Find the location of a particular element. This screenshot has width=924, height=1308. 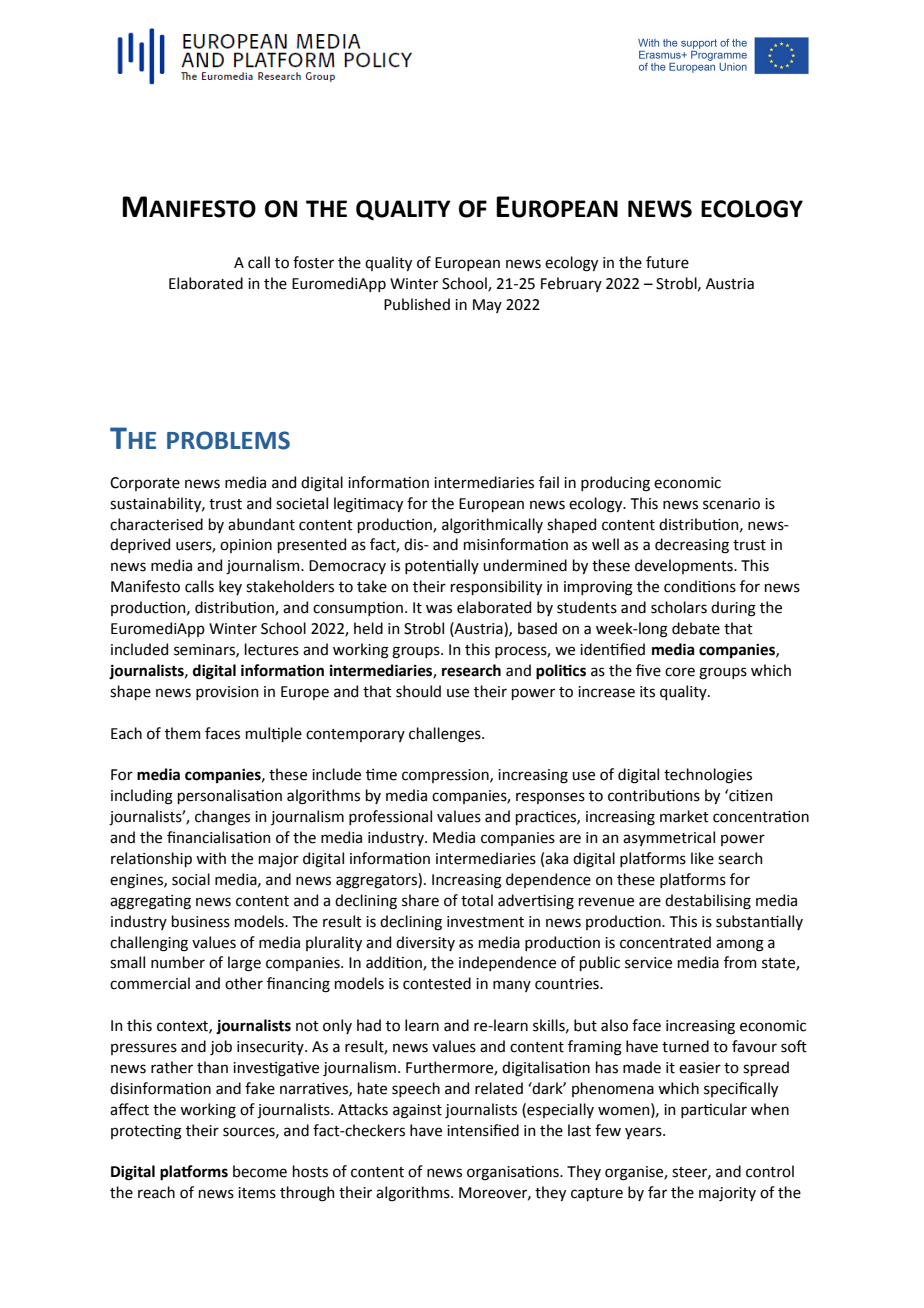

characterised is located at coordinates (156, 524).
